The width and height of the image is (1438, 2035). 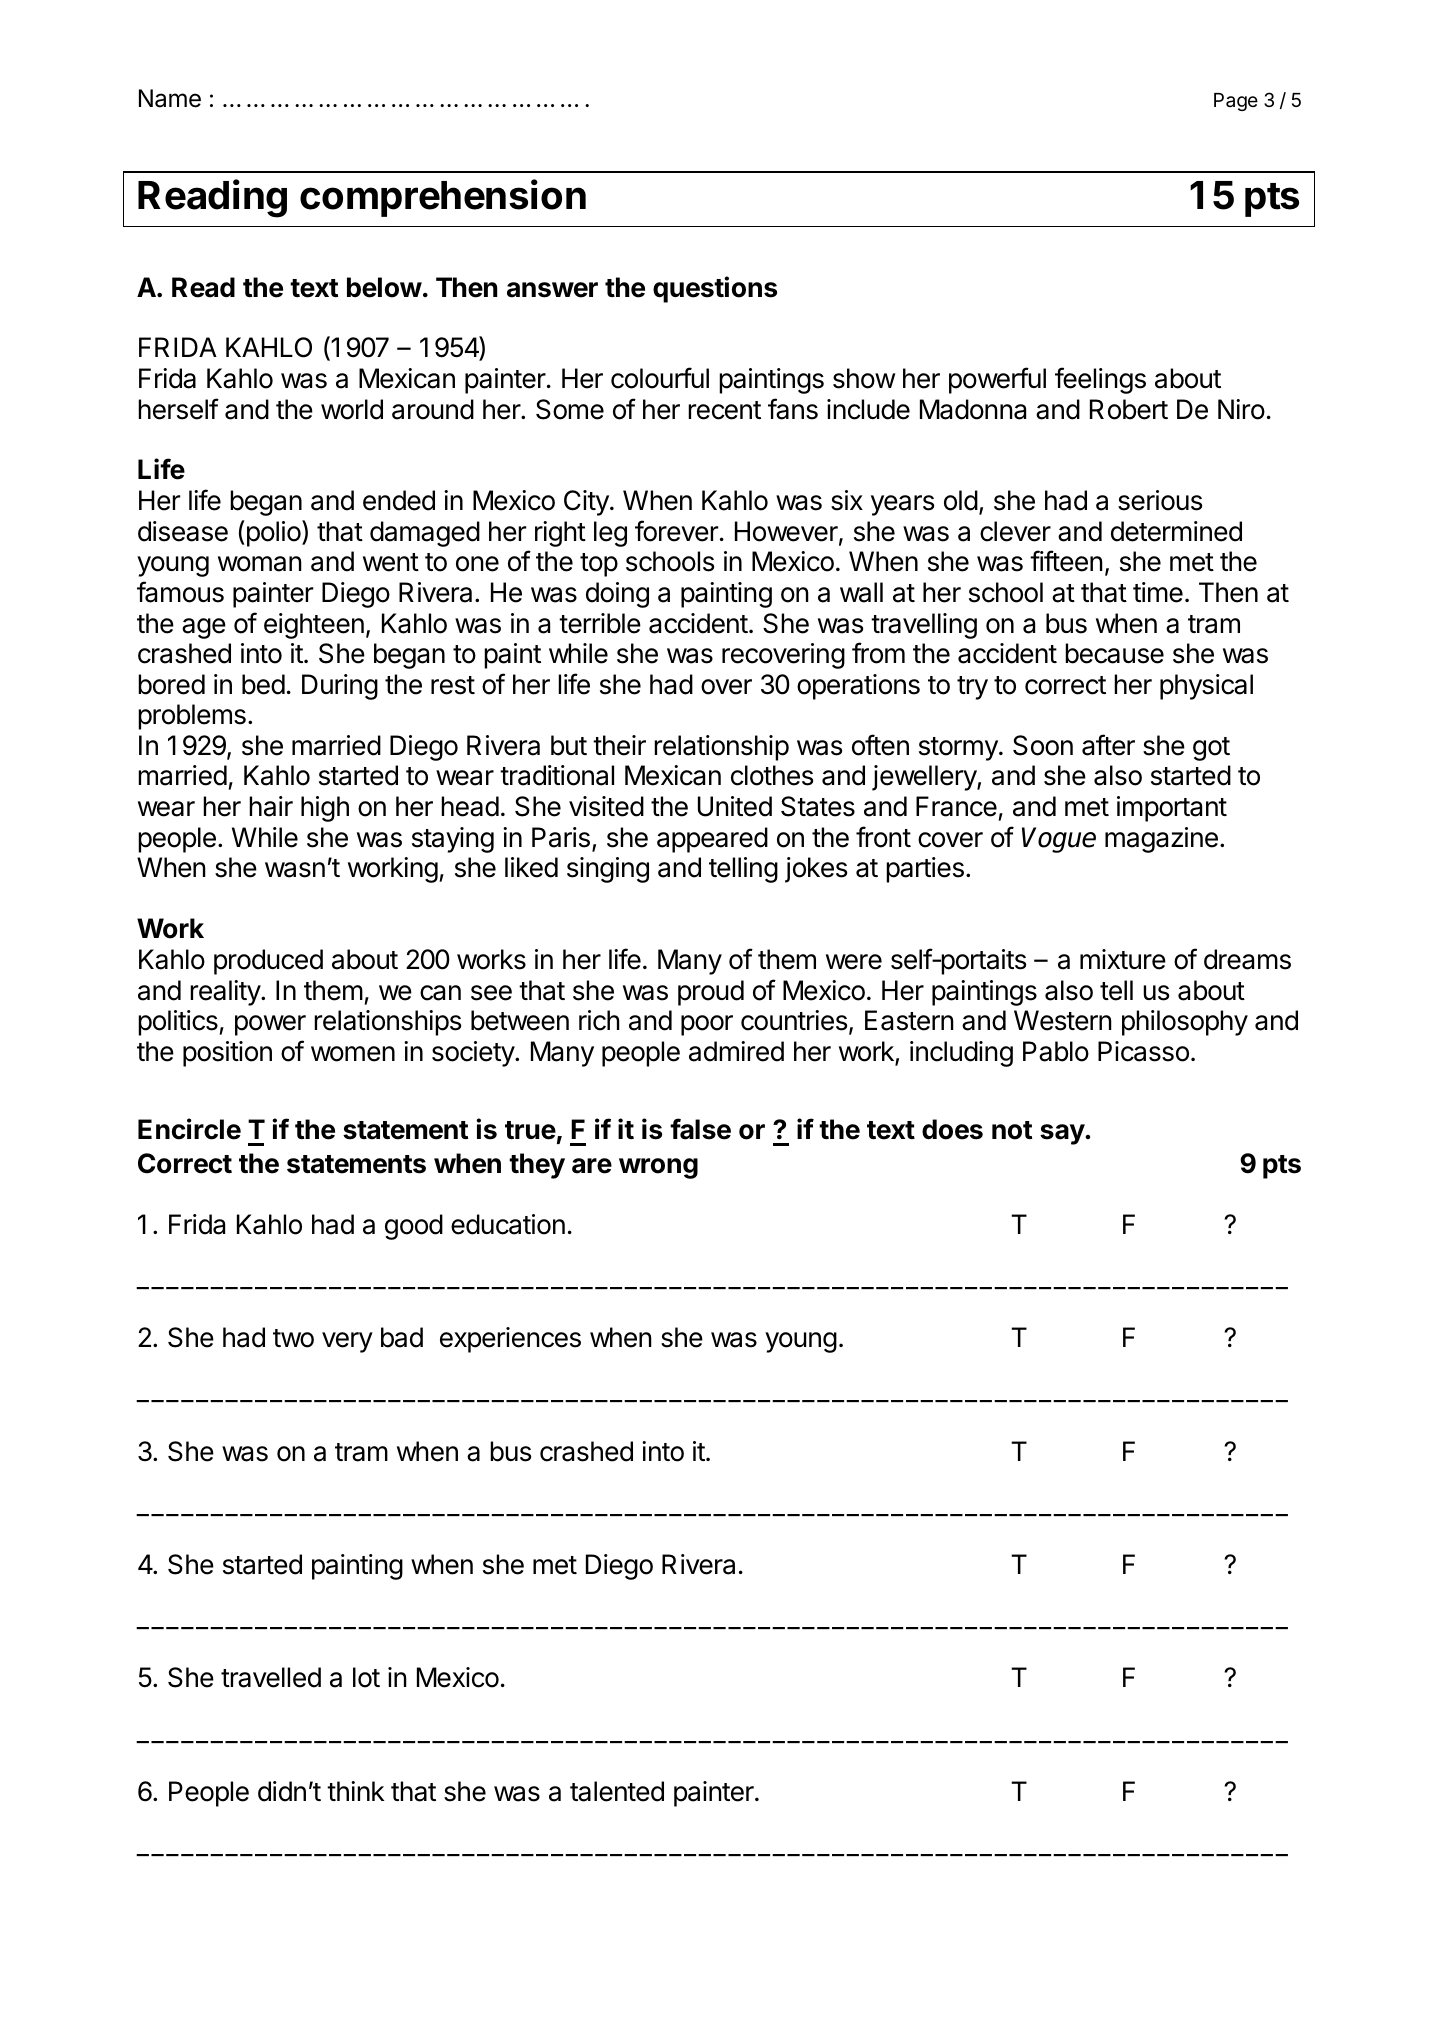 I want to click on proud, so click(x=711, y=993).
